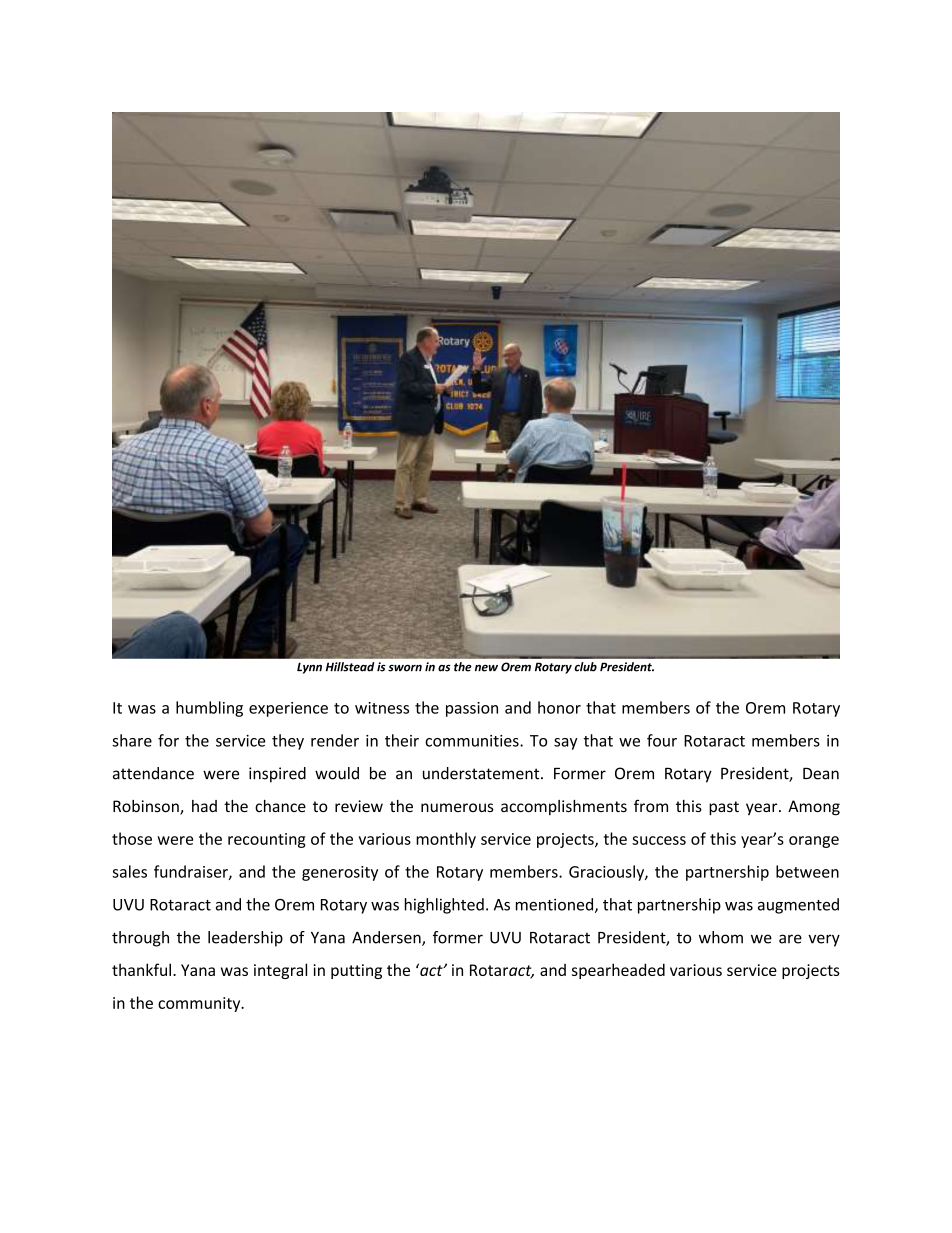 The height and width of the screenshot is (1233, 952). What do you see at coordinates (482, 773) in the screenshot?
I see `understatement` at bounding box center [482, 773].
